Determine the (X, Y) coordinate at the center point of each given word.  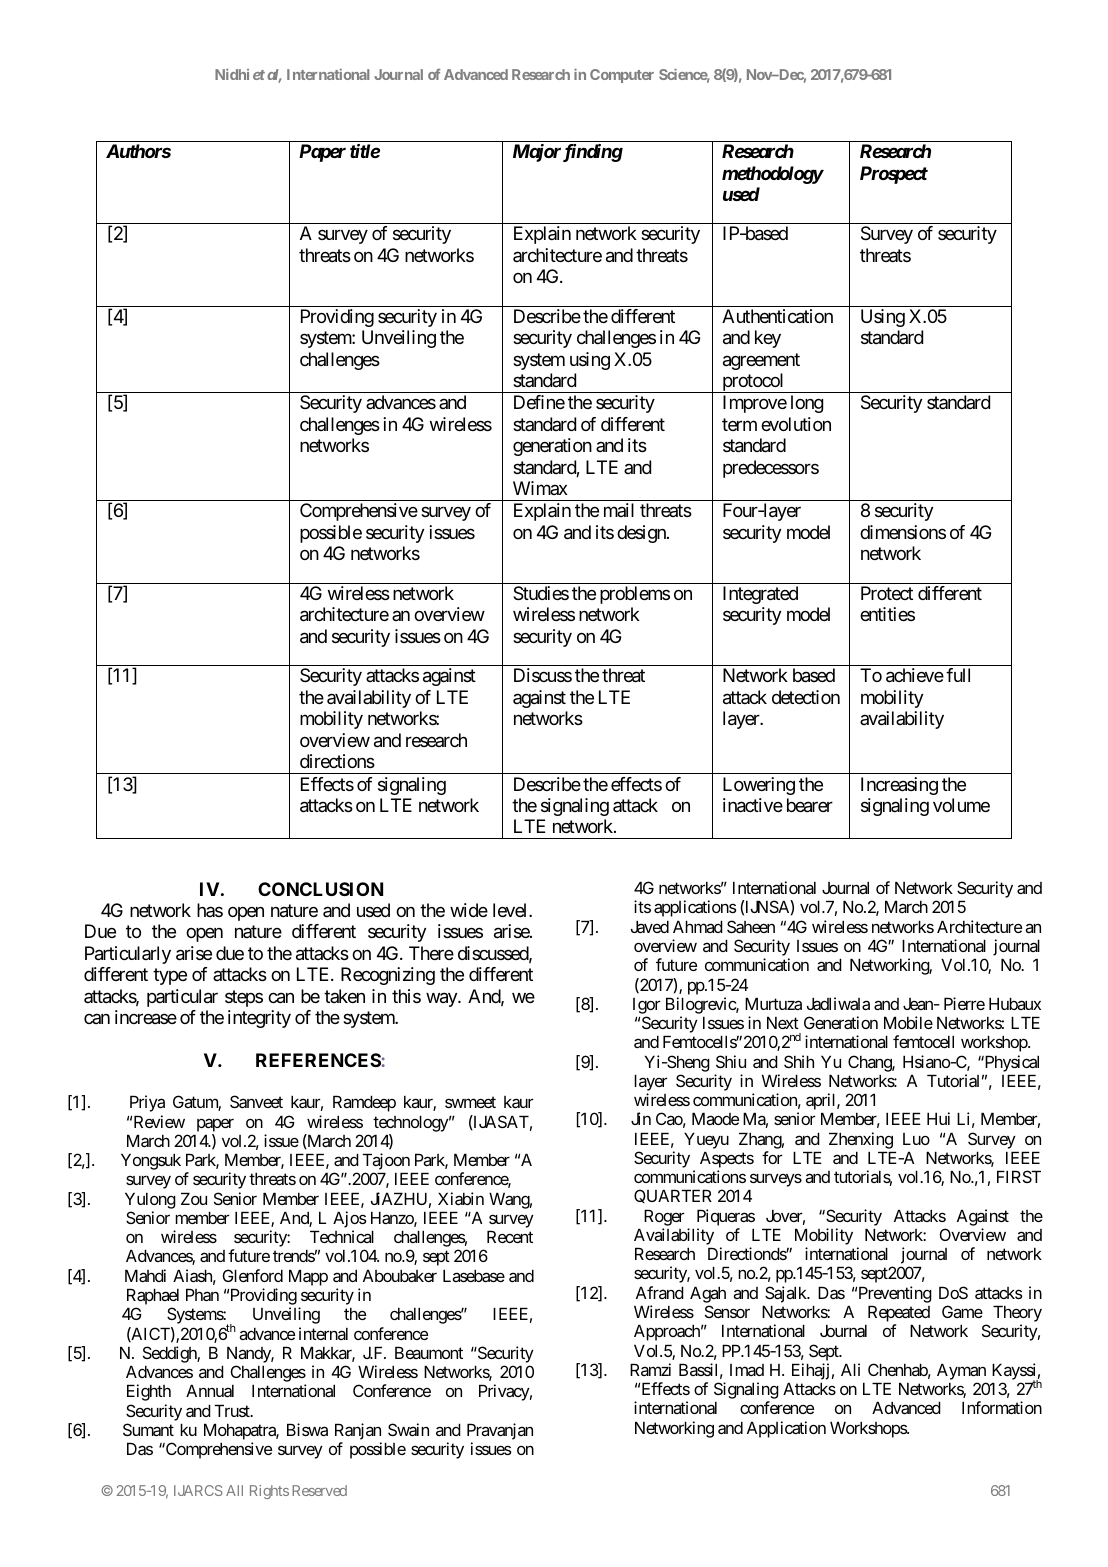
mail (619, 510)
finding (593, 153)
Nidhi (232, 74)
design (642, 534)
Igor (646, 1006)
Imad (747, 1370)
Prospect (894, 175)
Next (783, 1022)
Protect (887, 593)
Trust (233, 1410)
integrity (259, 1019)
